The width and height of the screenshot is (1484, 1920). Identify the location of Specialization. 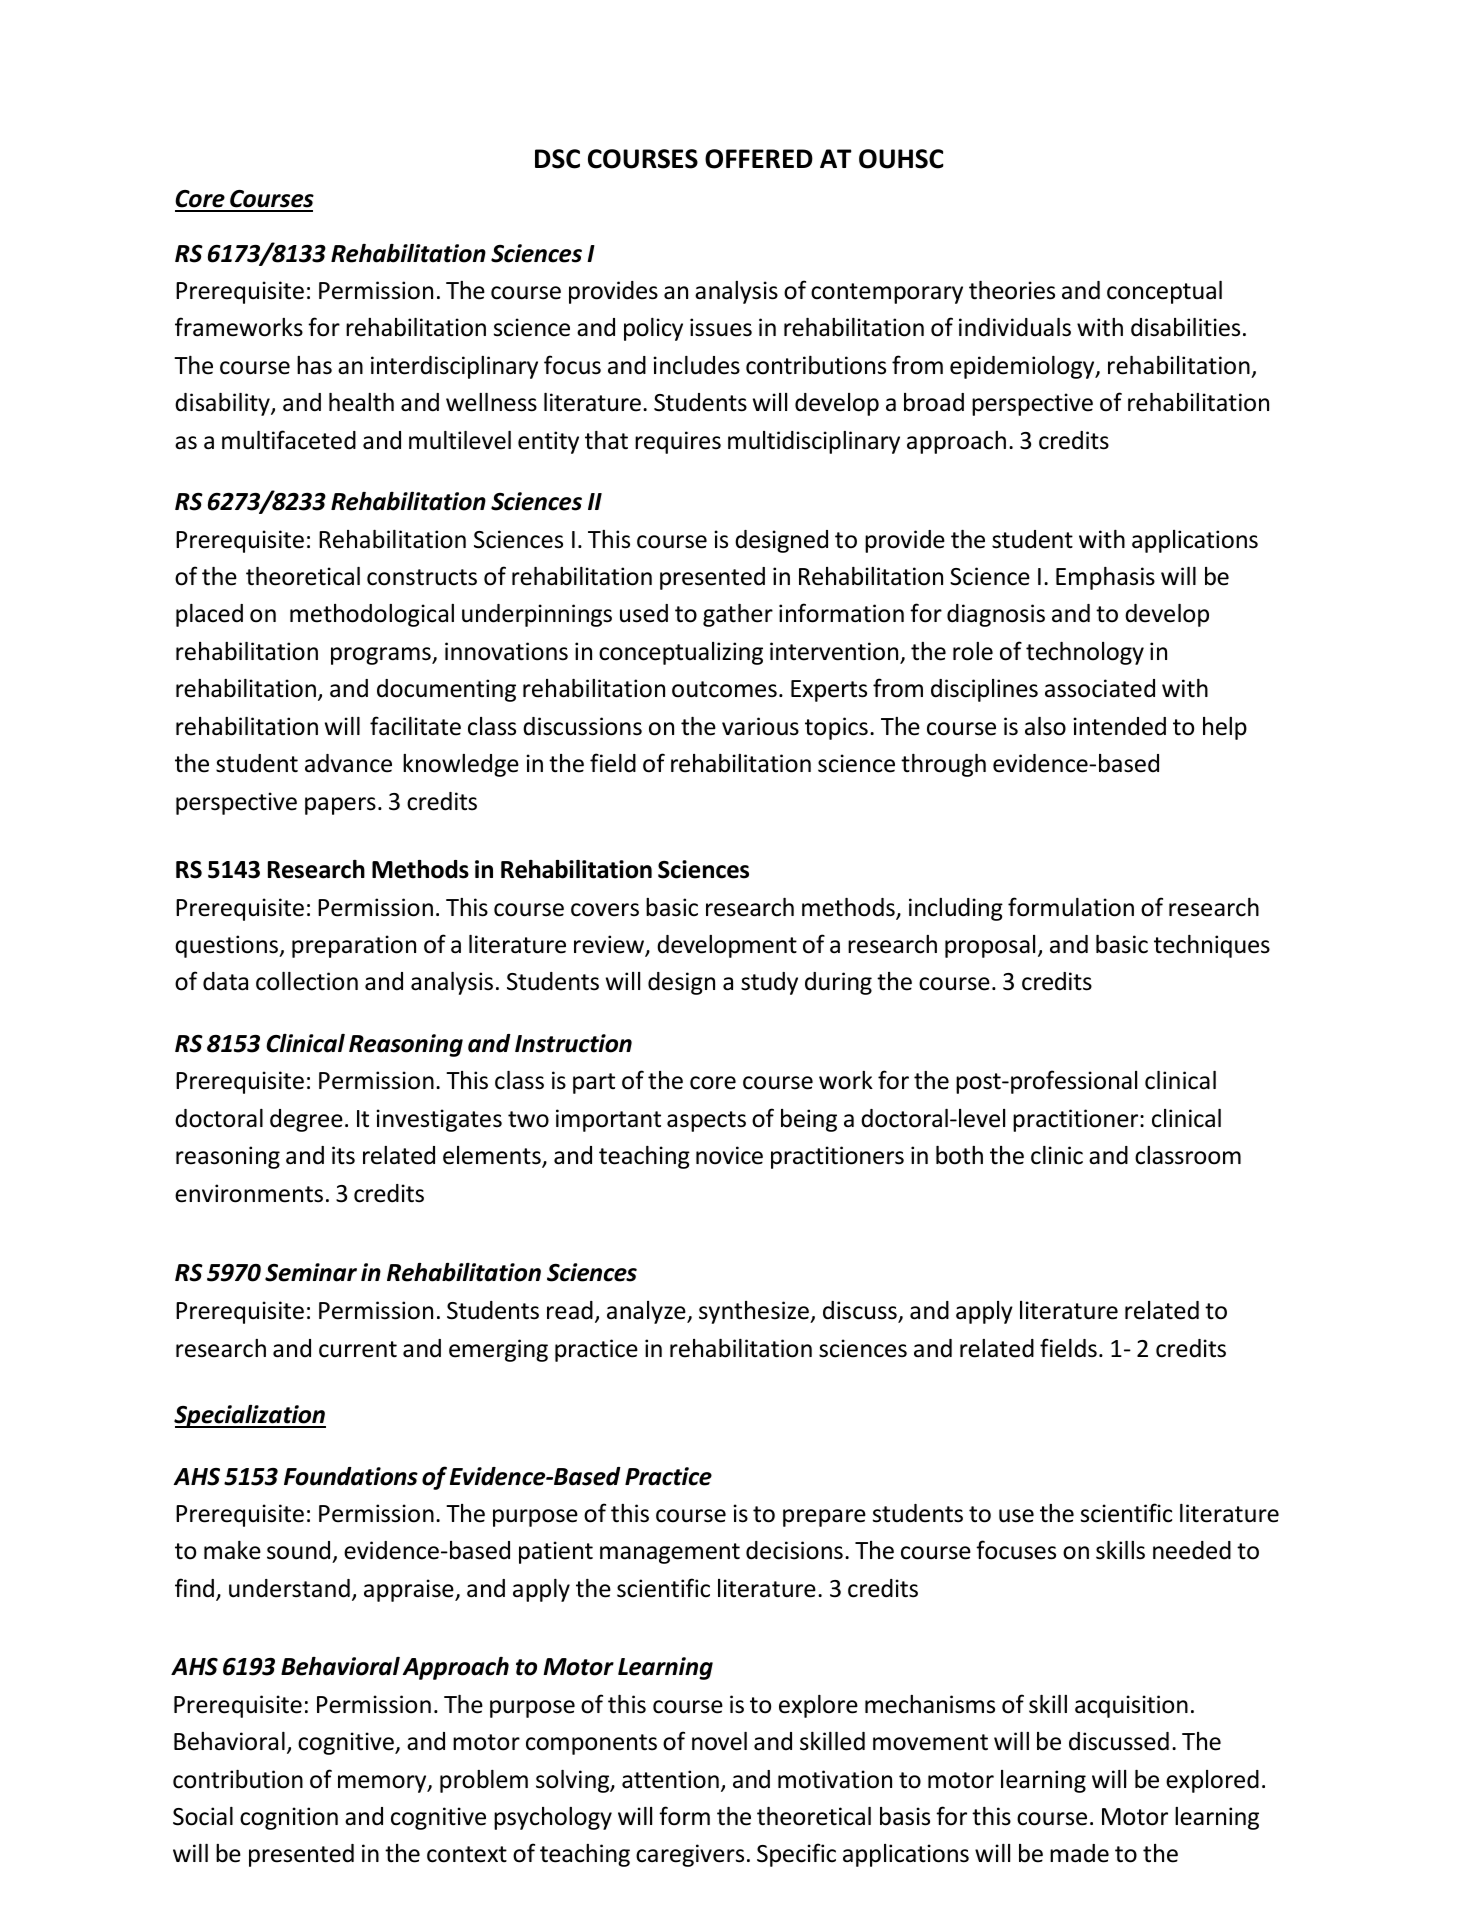
(250, 1416).
